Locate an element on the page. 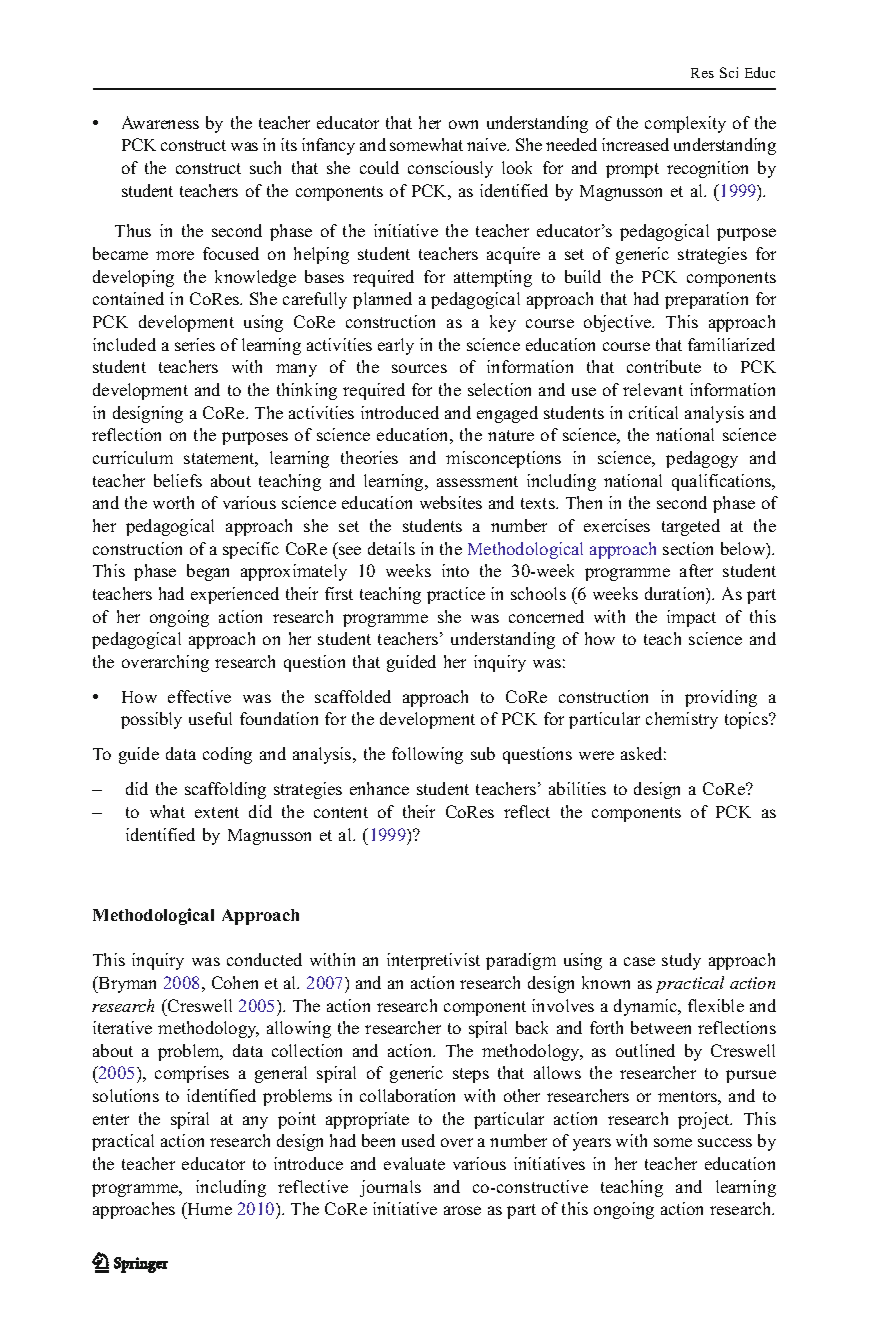 Image resolution: width=869 pixels, height=1317 pixels. evaluate is located at coordinates (414, 1163).
